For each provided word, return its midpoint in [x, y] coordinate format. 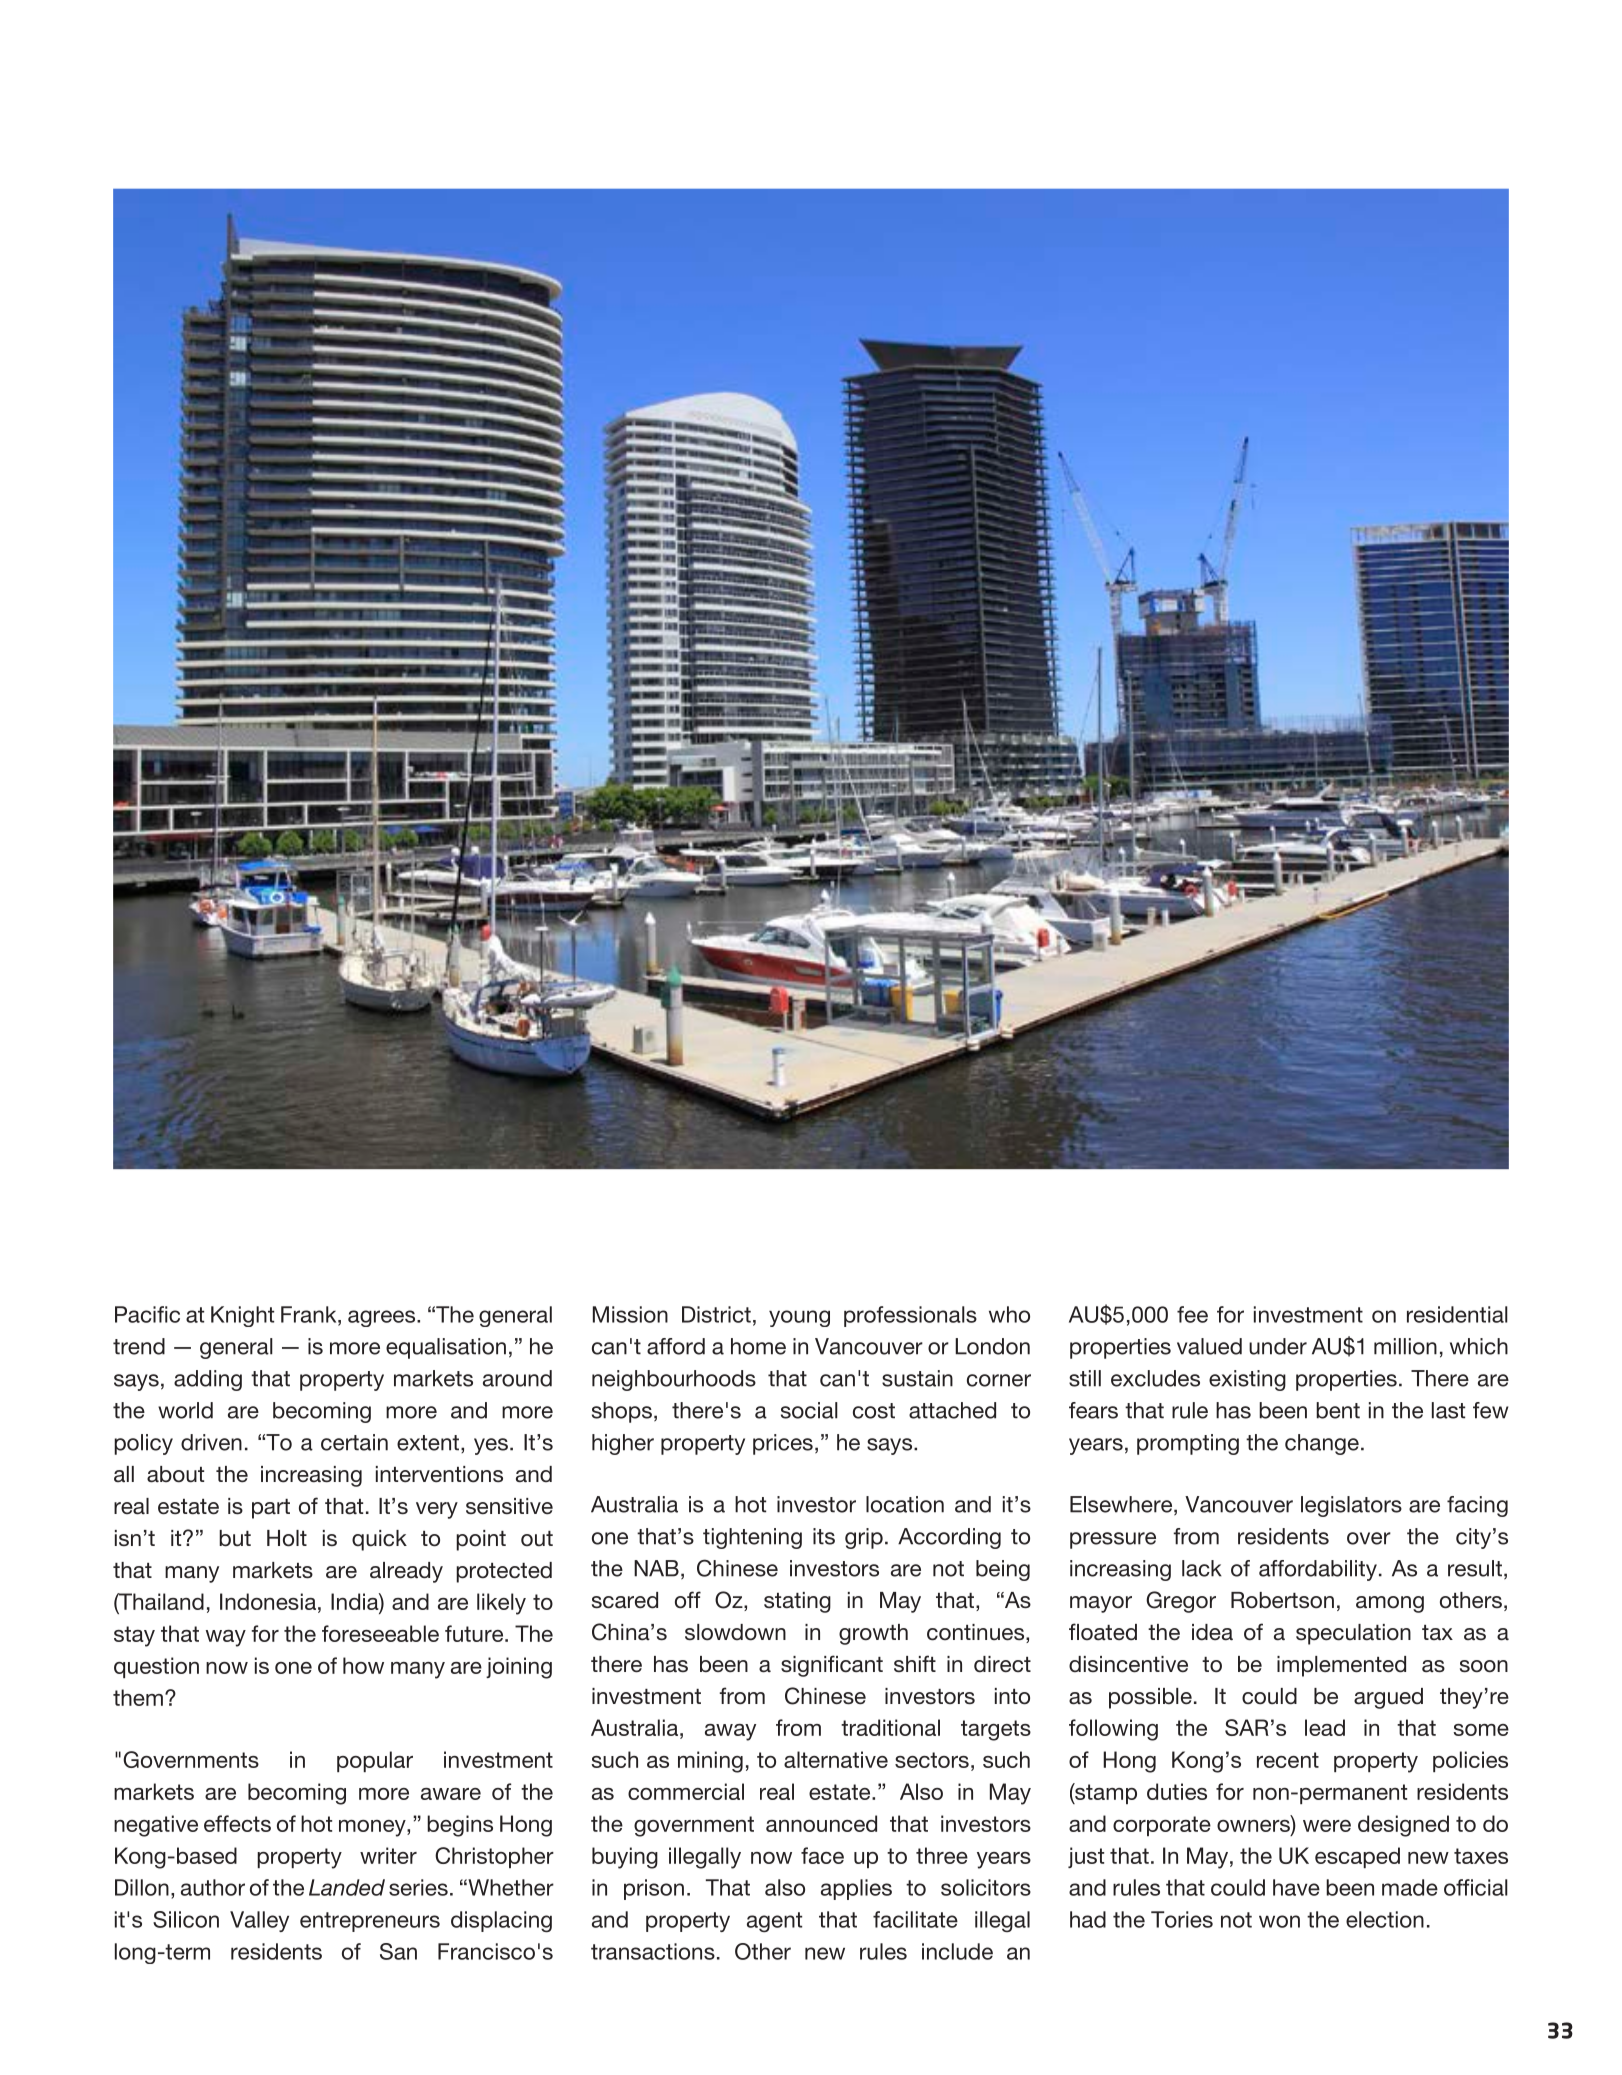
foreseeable [380, 1633]
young [799, 1318]
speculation [1353, 1634]
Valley [259, 1921]
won [1279, 1921]
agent [774, 1922]
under [1278, 1346]
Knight [242, 1316]
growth [873, 1634]
